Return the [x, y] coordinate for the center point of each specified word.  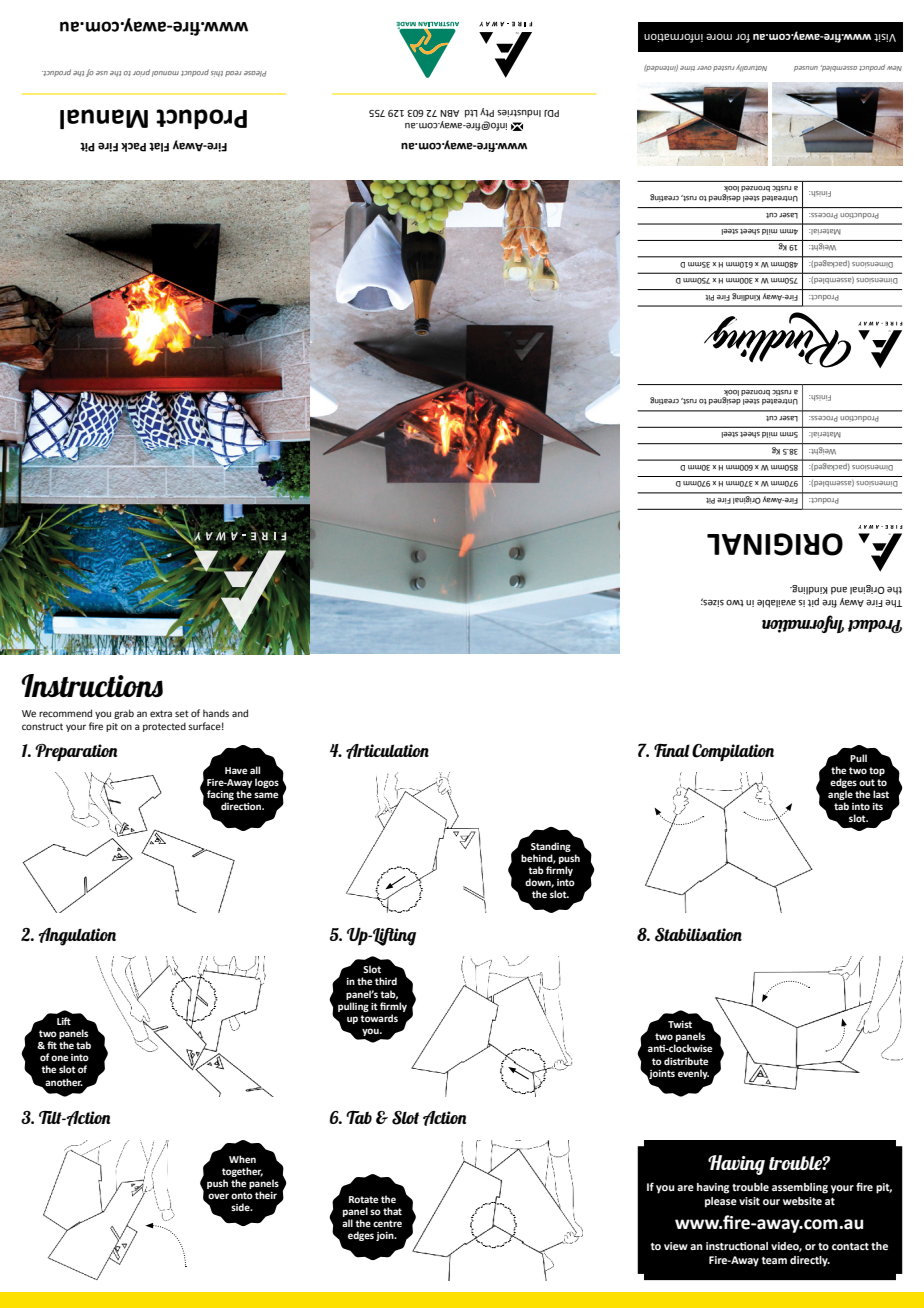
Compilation [733, 752]
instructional [737, 1246]
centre [387, 1223]
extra [161, 713]
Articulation [387, 751]
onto [242, 1195]
